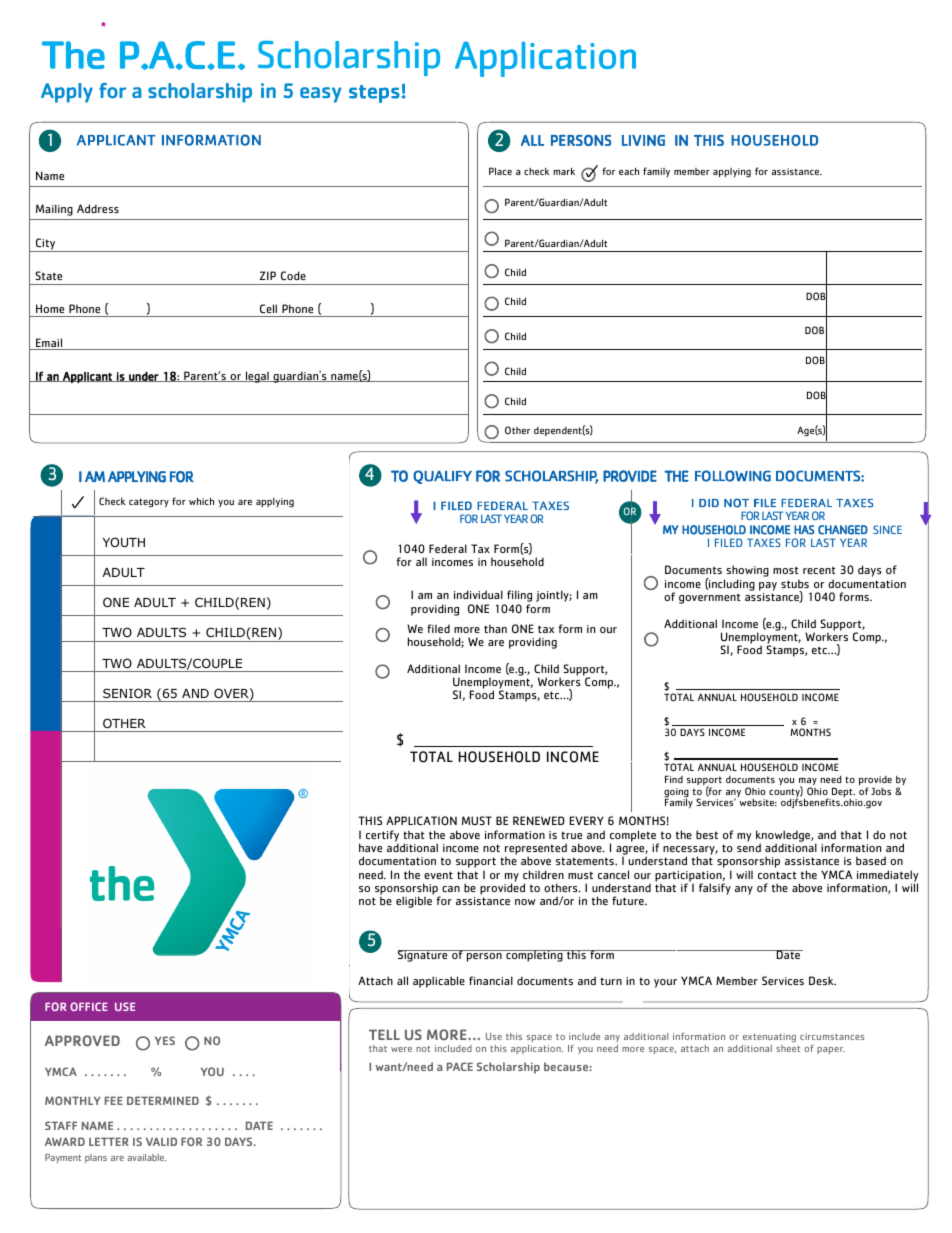  What do you see at coordinates (401, 1049) in the page?
I see `were` at bounding box center [401, 1049].
